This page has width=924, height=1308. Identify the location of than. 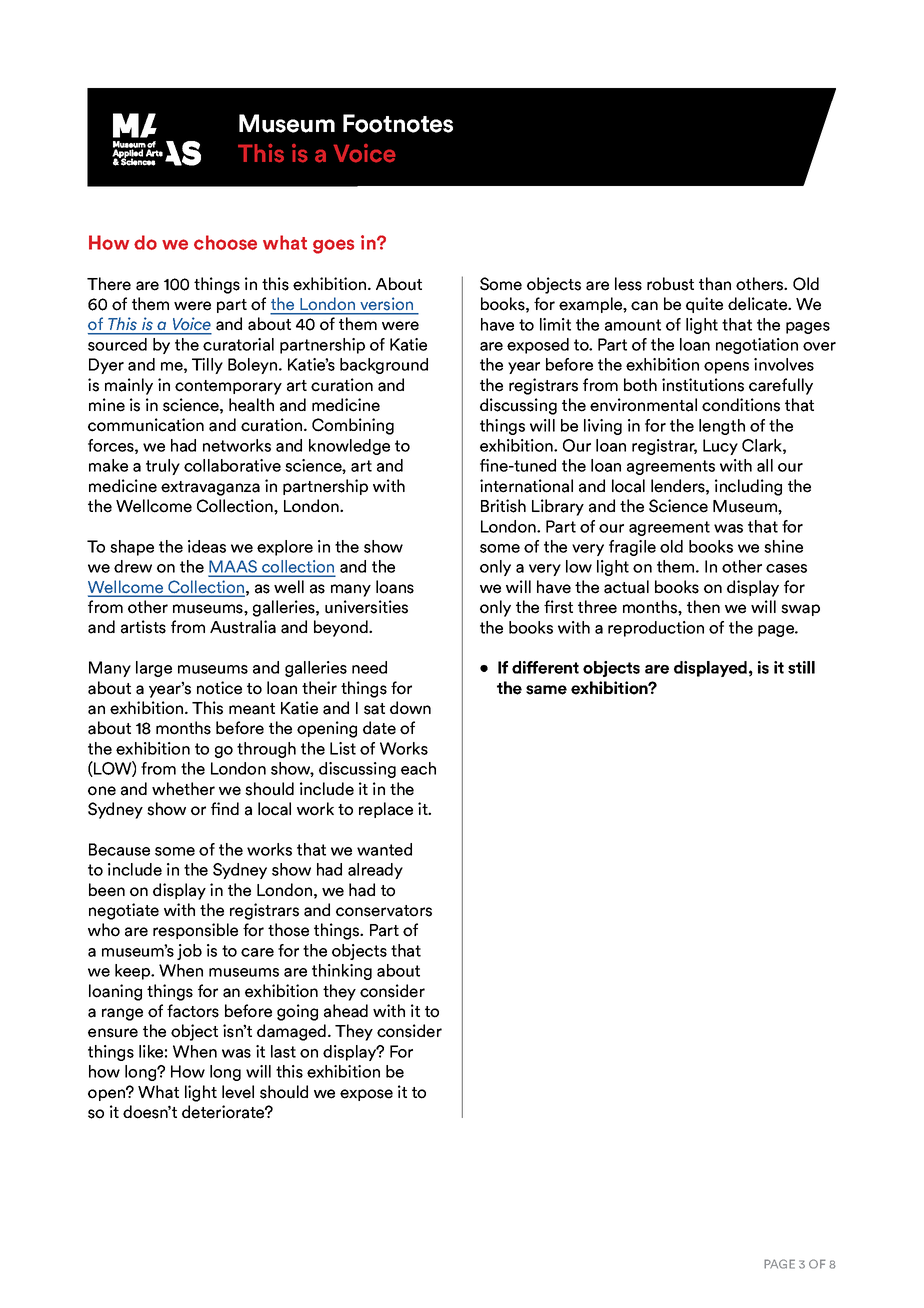
(715, 284).
